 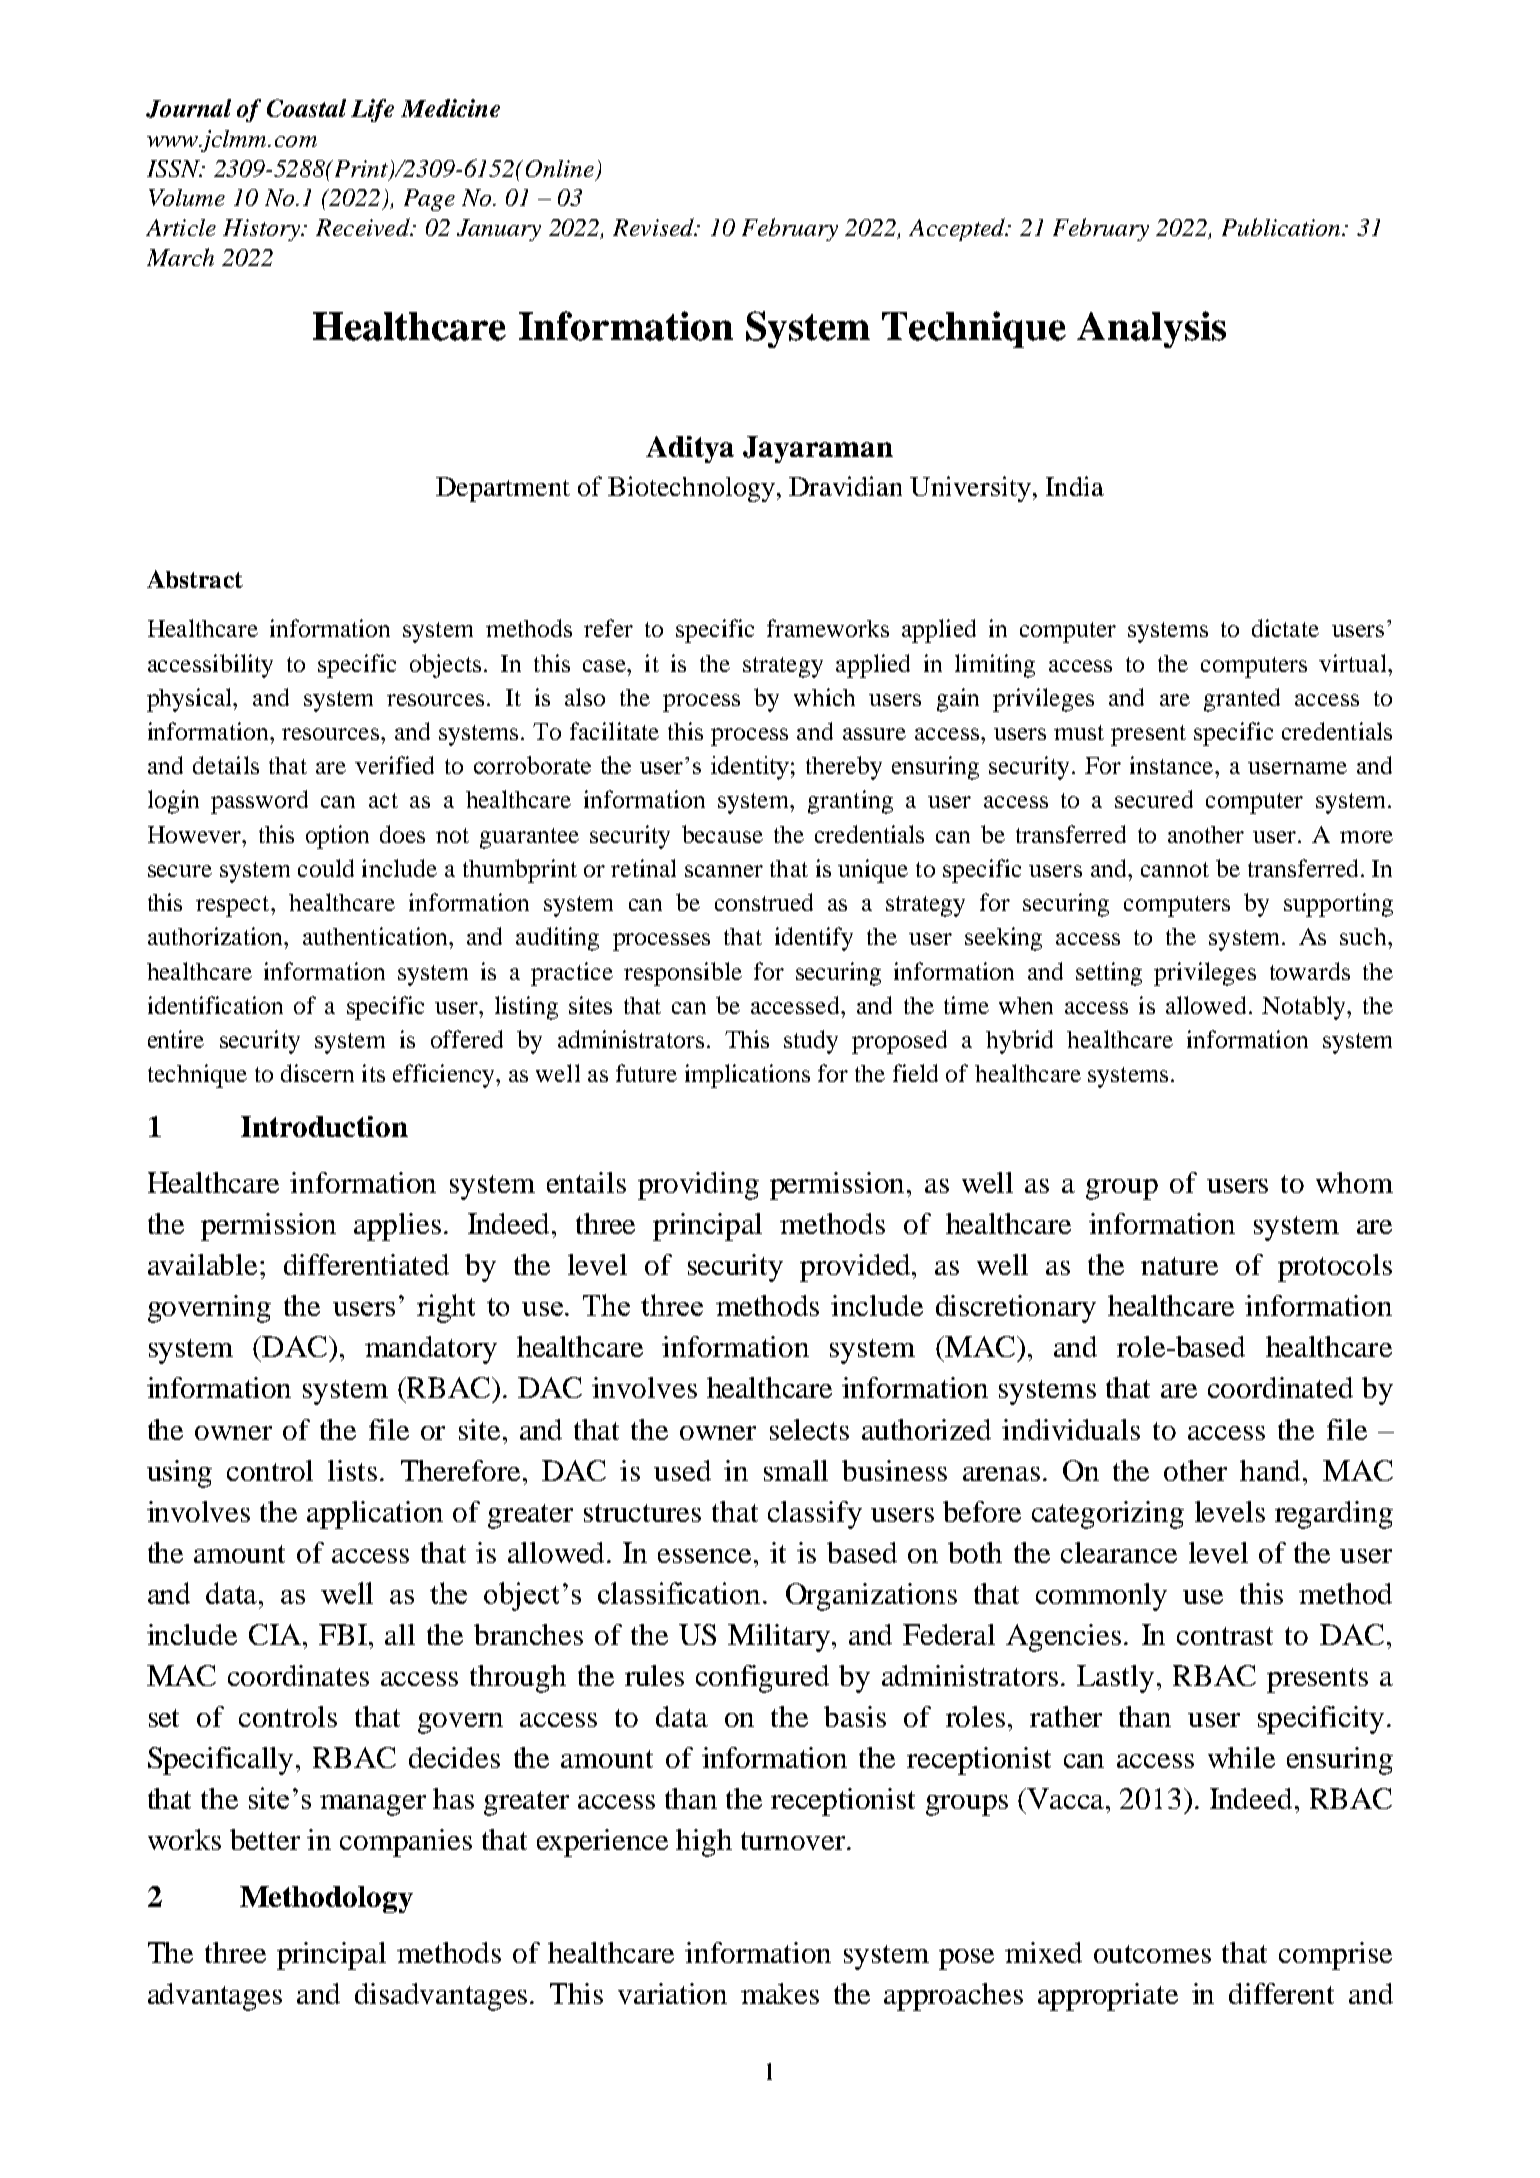 I want to click on Abstract, so click(x=195, y=579).
